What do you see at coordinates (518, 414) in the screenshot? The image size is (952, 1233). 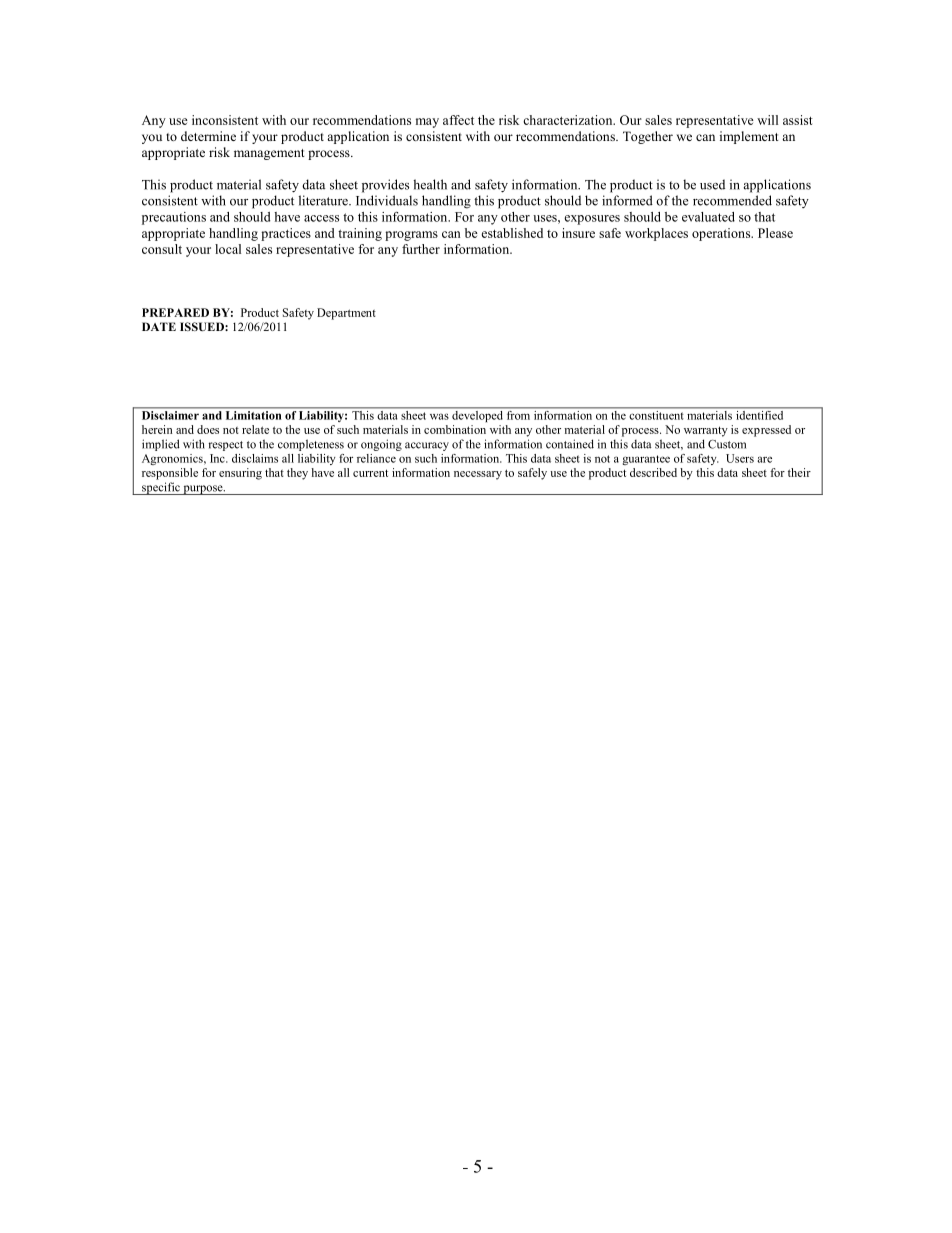 I see `from` at bounding box center [518, 414].
